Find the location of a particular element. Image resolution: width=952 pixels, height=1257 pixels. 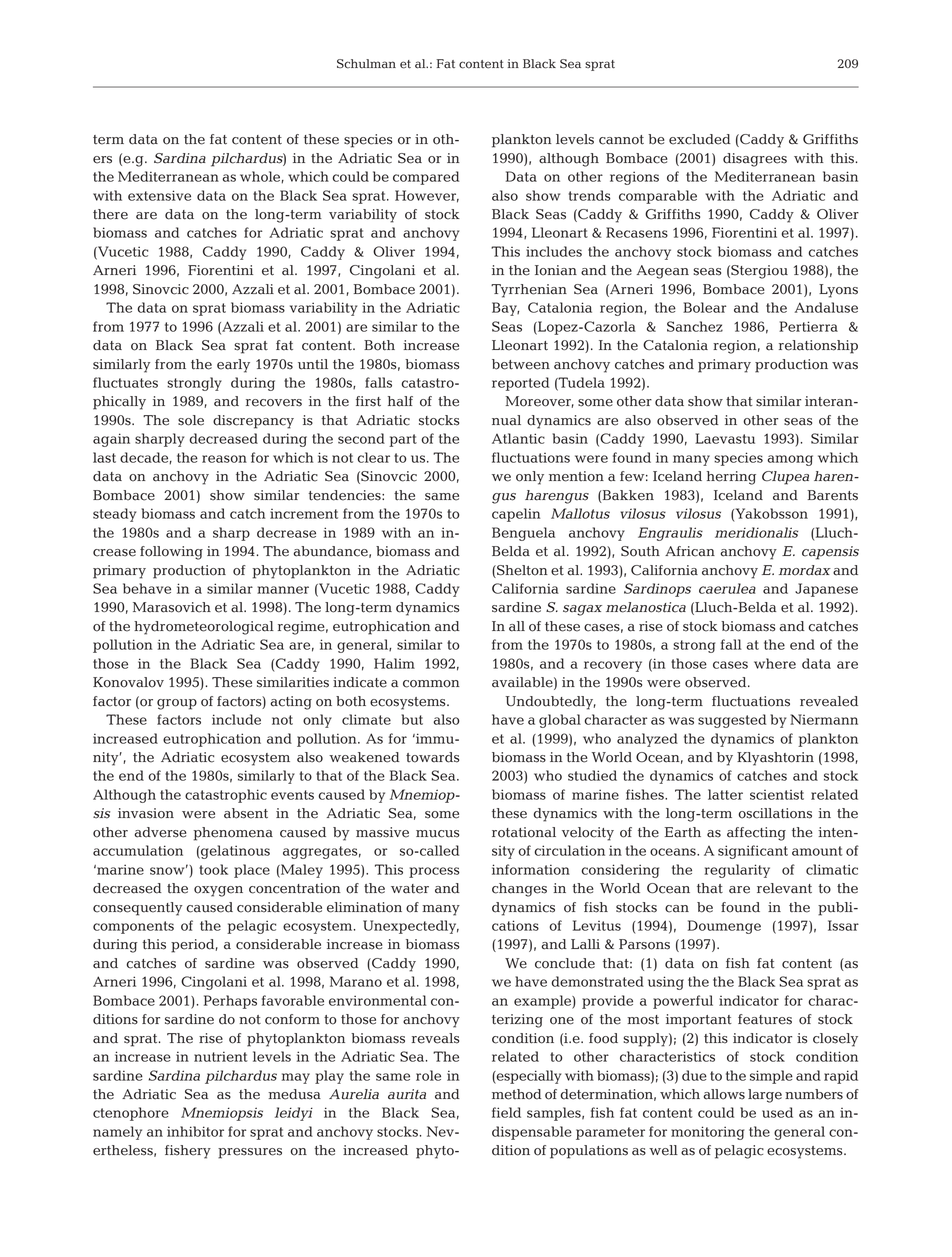

extensive is located at coordinates (159, 195).
